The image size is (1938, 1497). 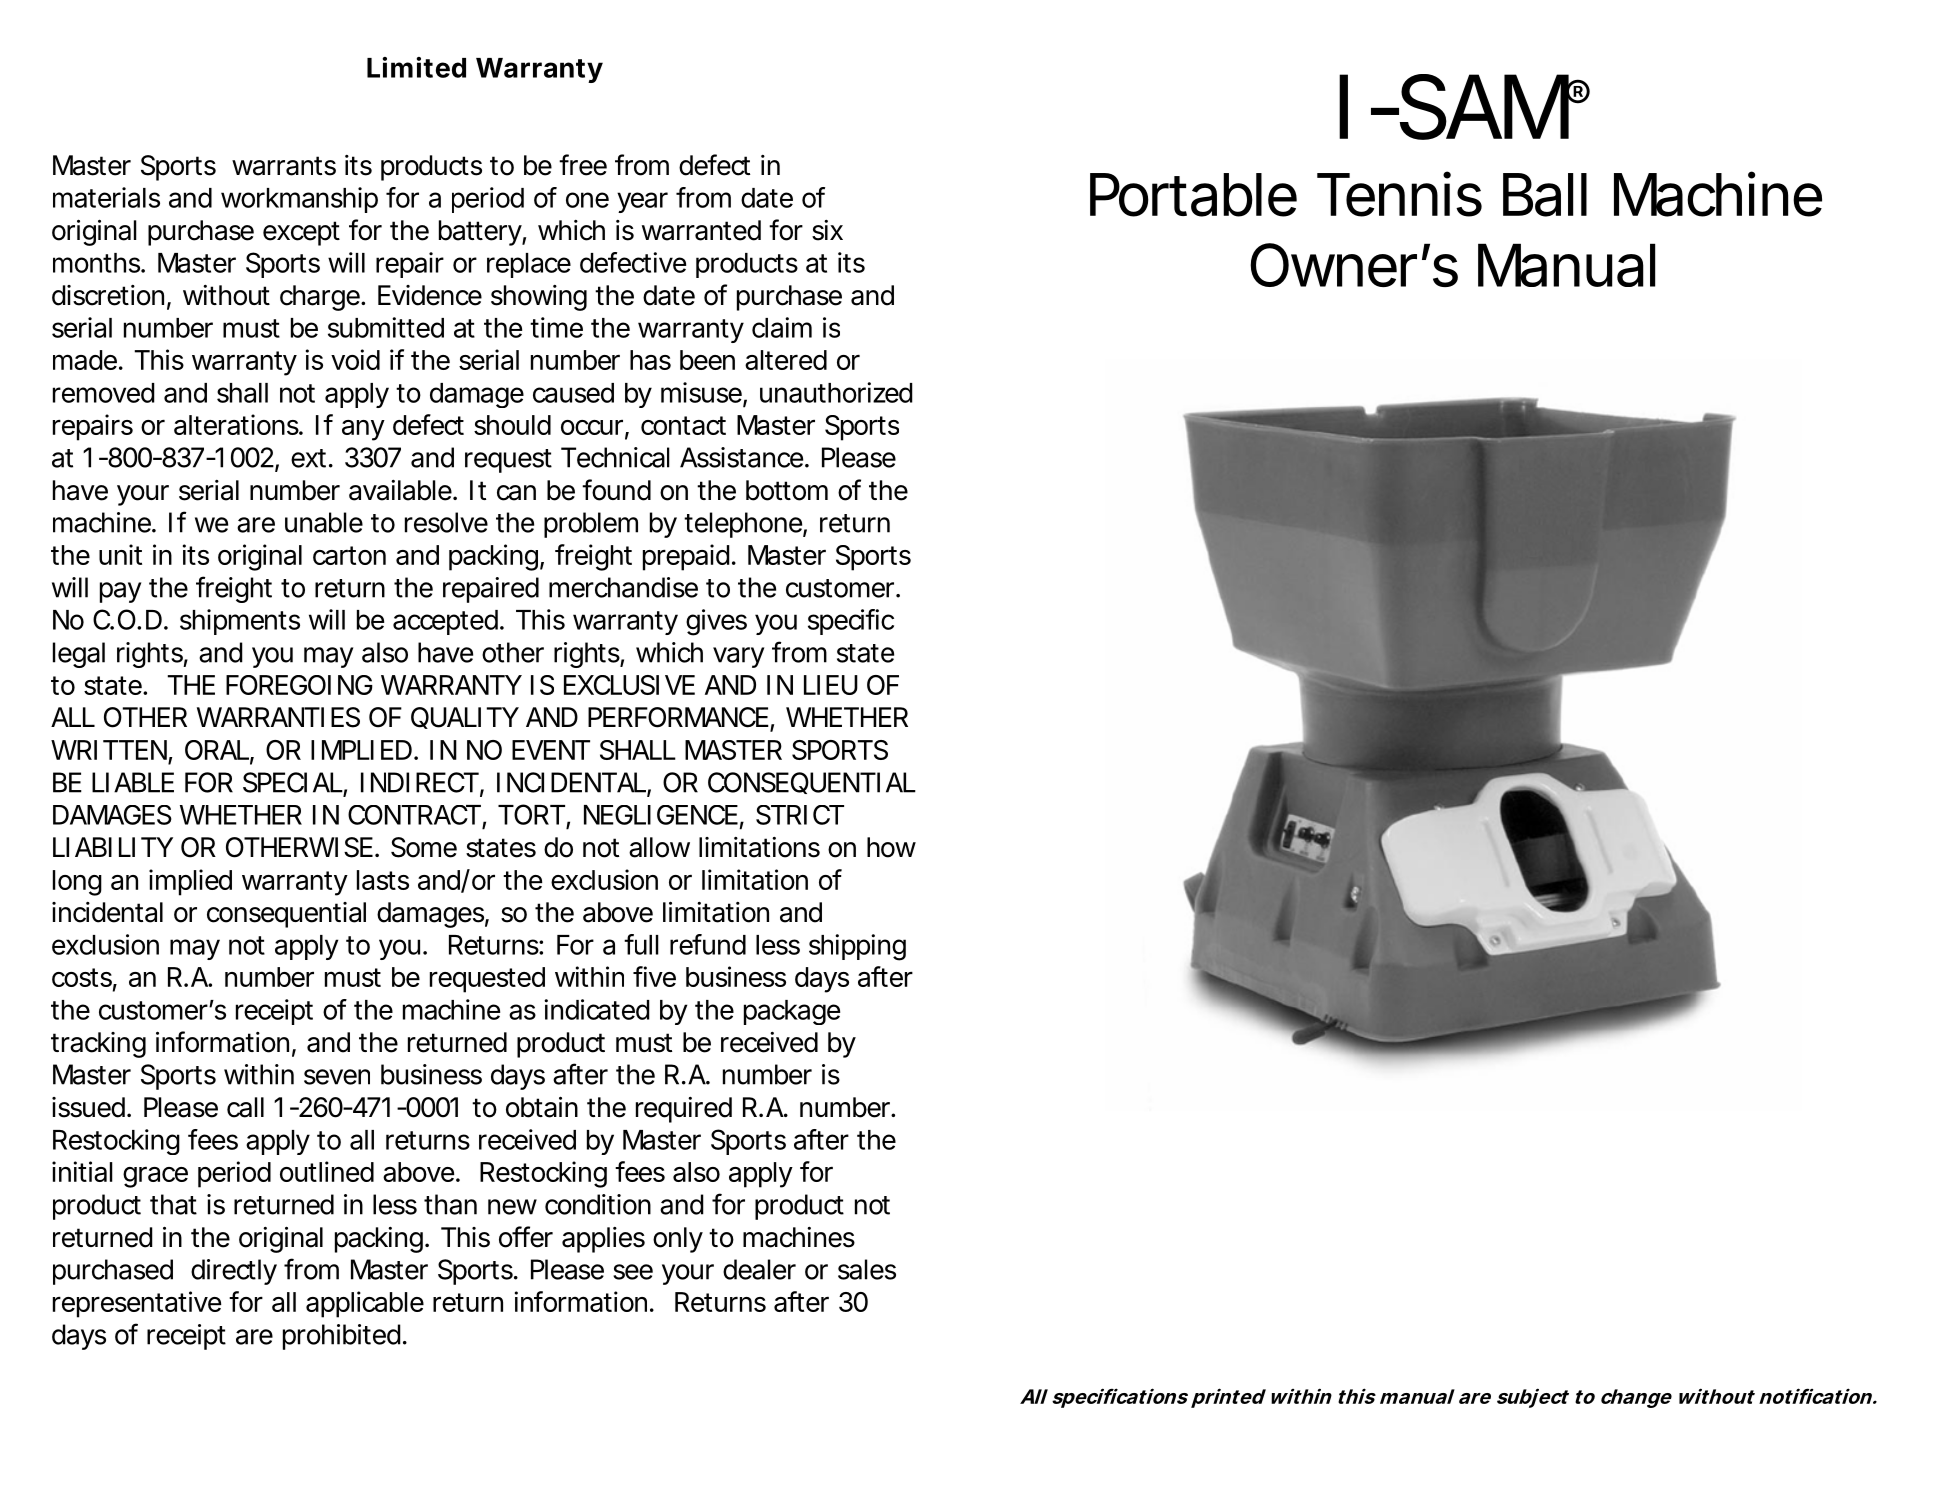 I want to click on dealer, so click(x=759, y=1269).
